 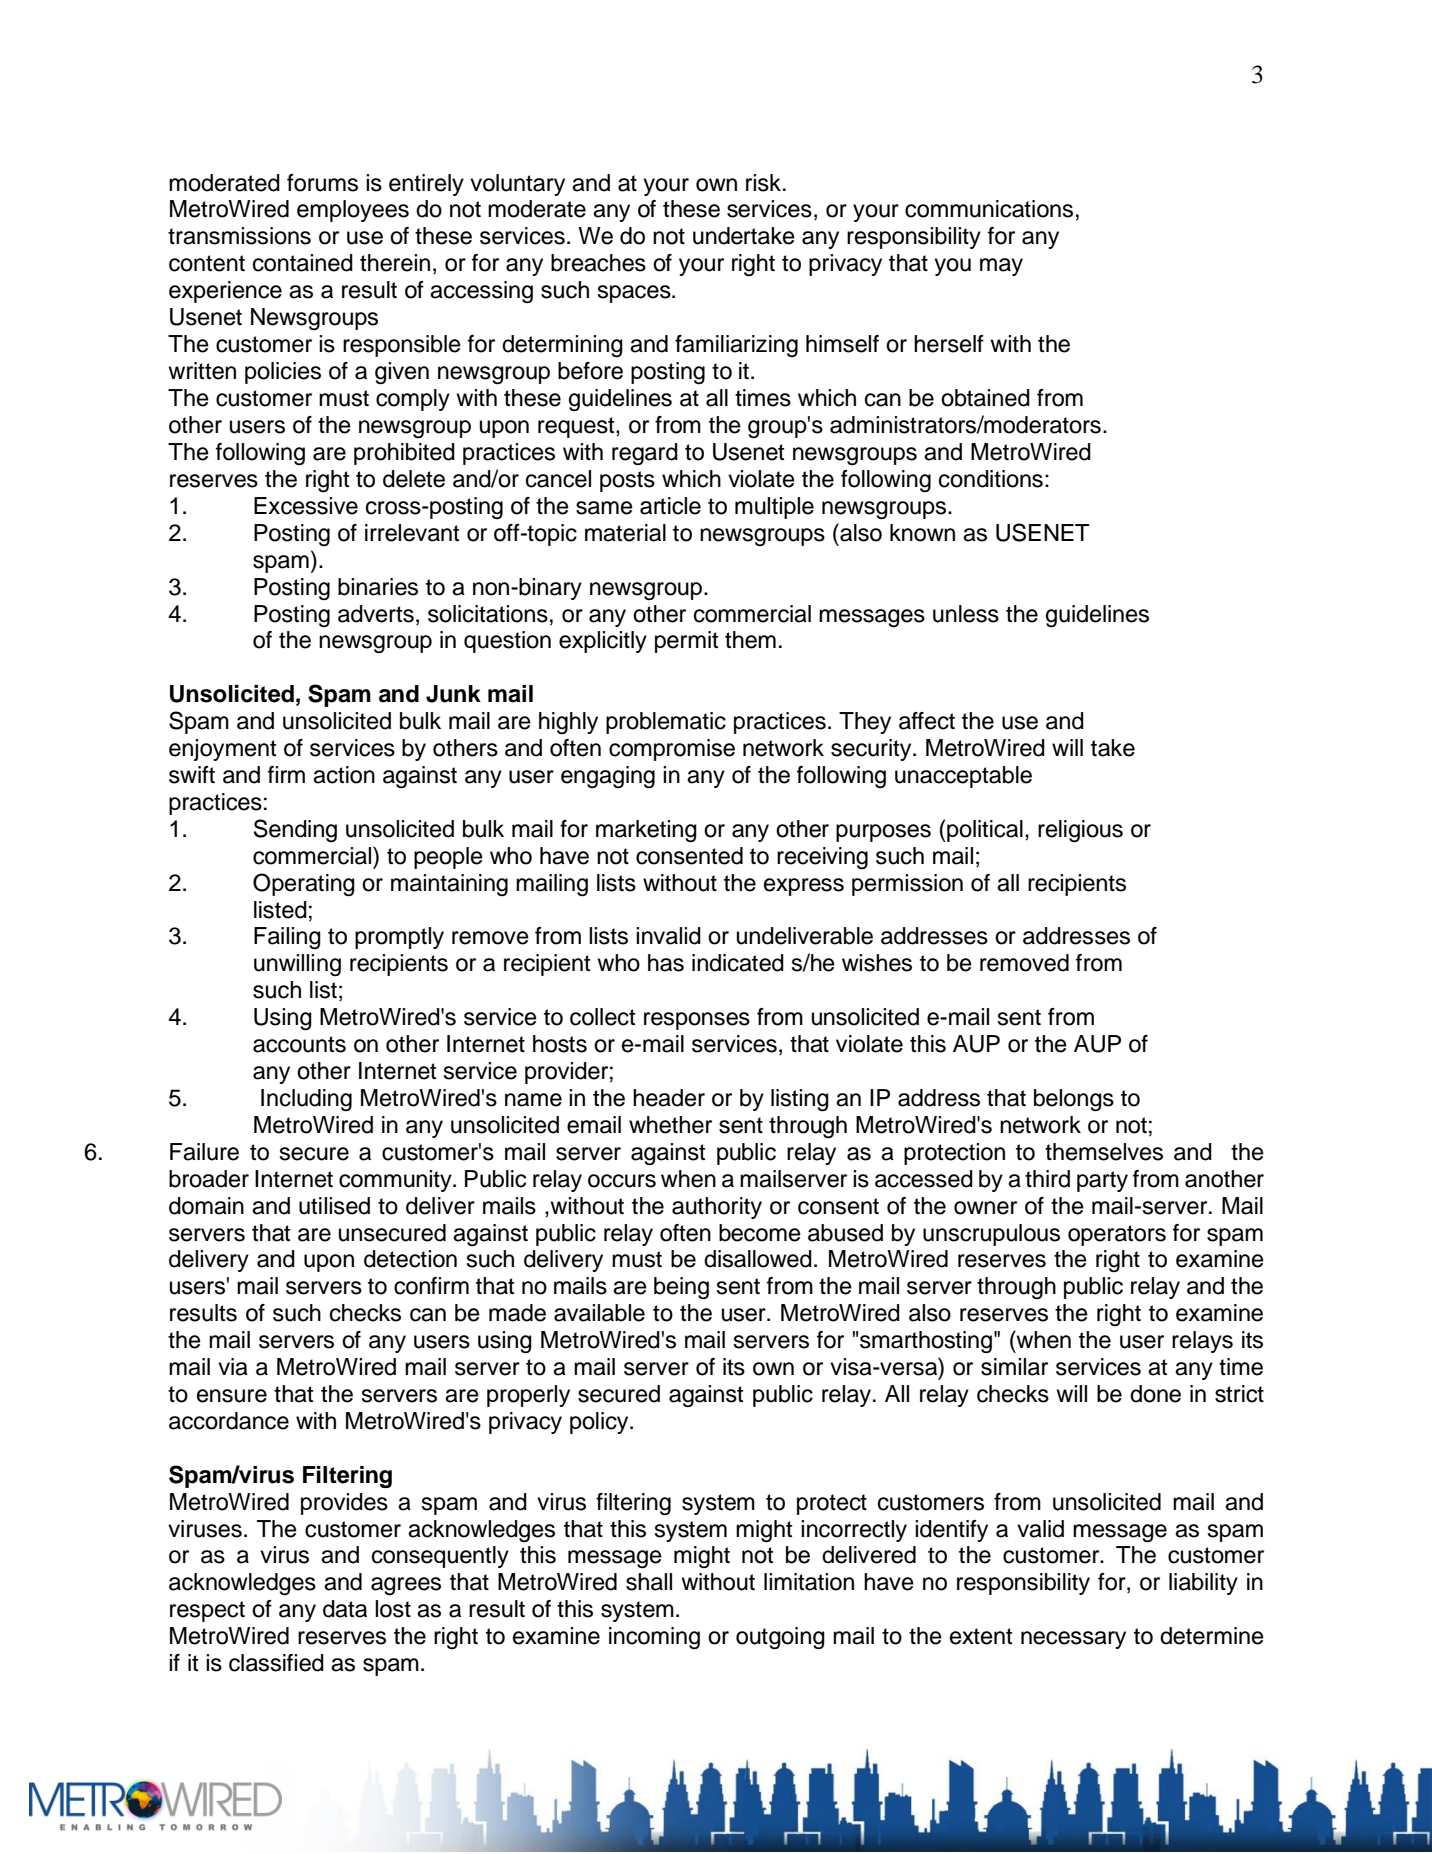 What do you see at coordinates (353, 211) in the screenshot?
I see `employees` at bounding box center [353, 211].
